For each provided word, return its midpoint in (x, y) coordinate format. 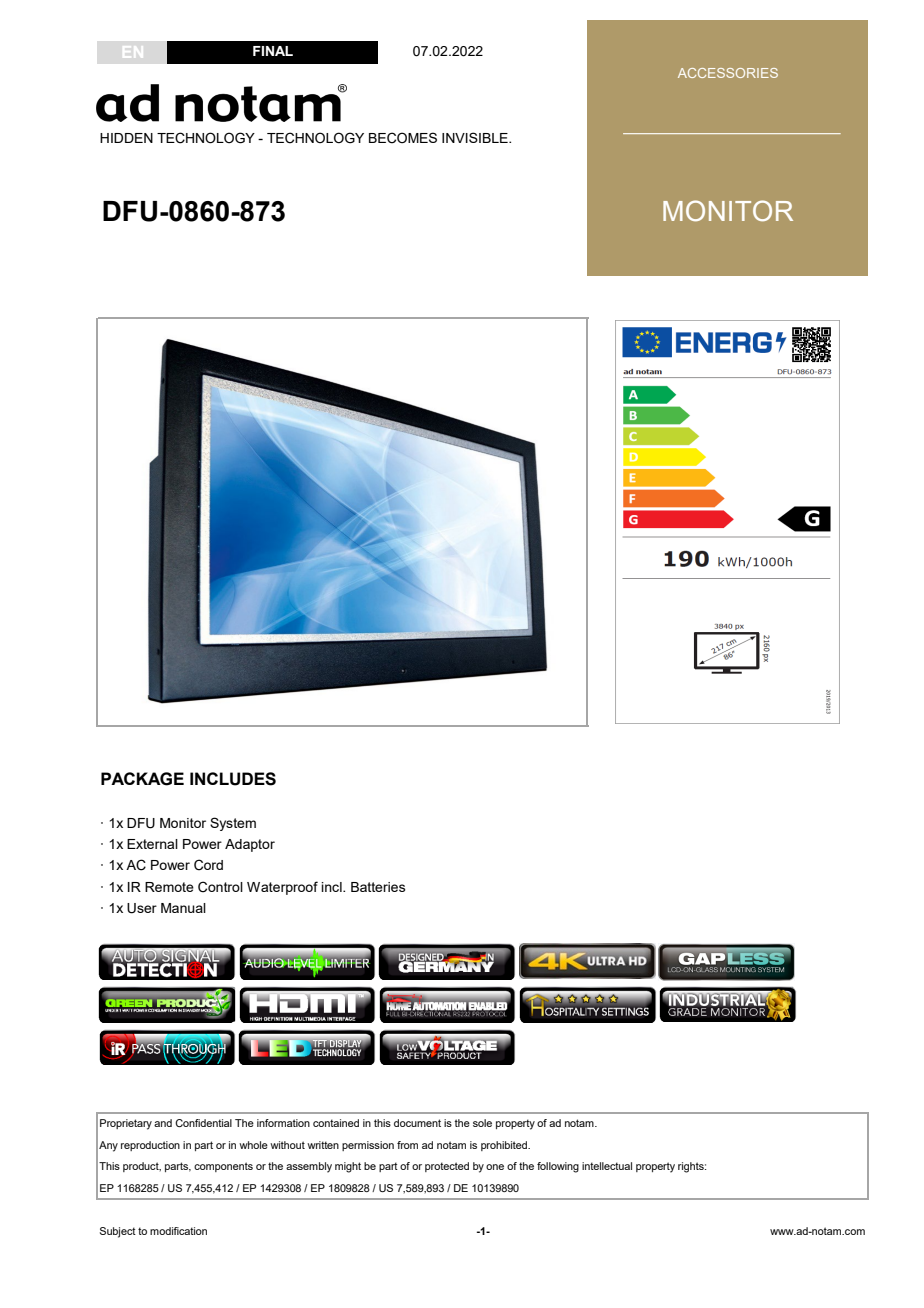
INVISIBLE (476, 137)
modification (178, 1231)
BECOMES (403, 138)
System (233, 824)
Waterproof (282, 888)
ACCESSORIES (728, 73)
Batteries (378, 887)
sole (482, 1123)
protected (447, 1167)
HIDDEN (126, 138)
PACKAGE (142, 779)
